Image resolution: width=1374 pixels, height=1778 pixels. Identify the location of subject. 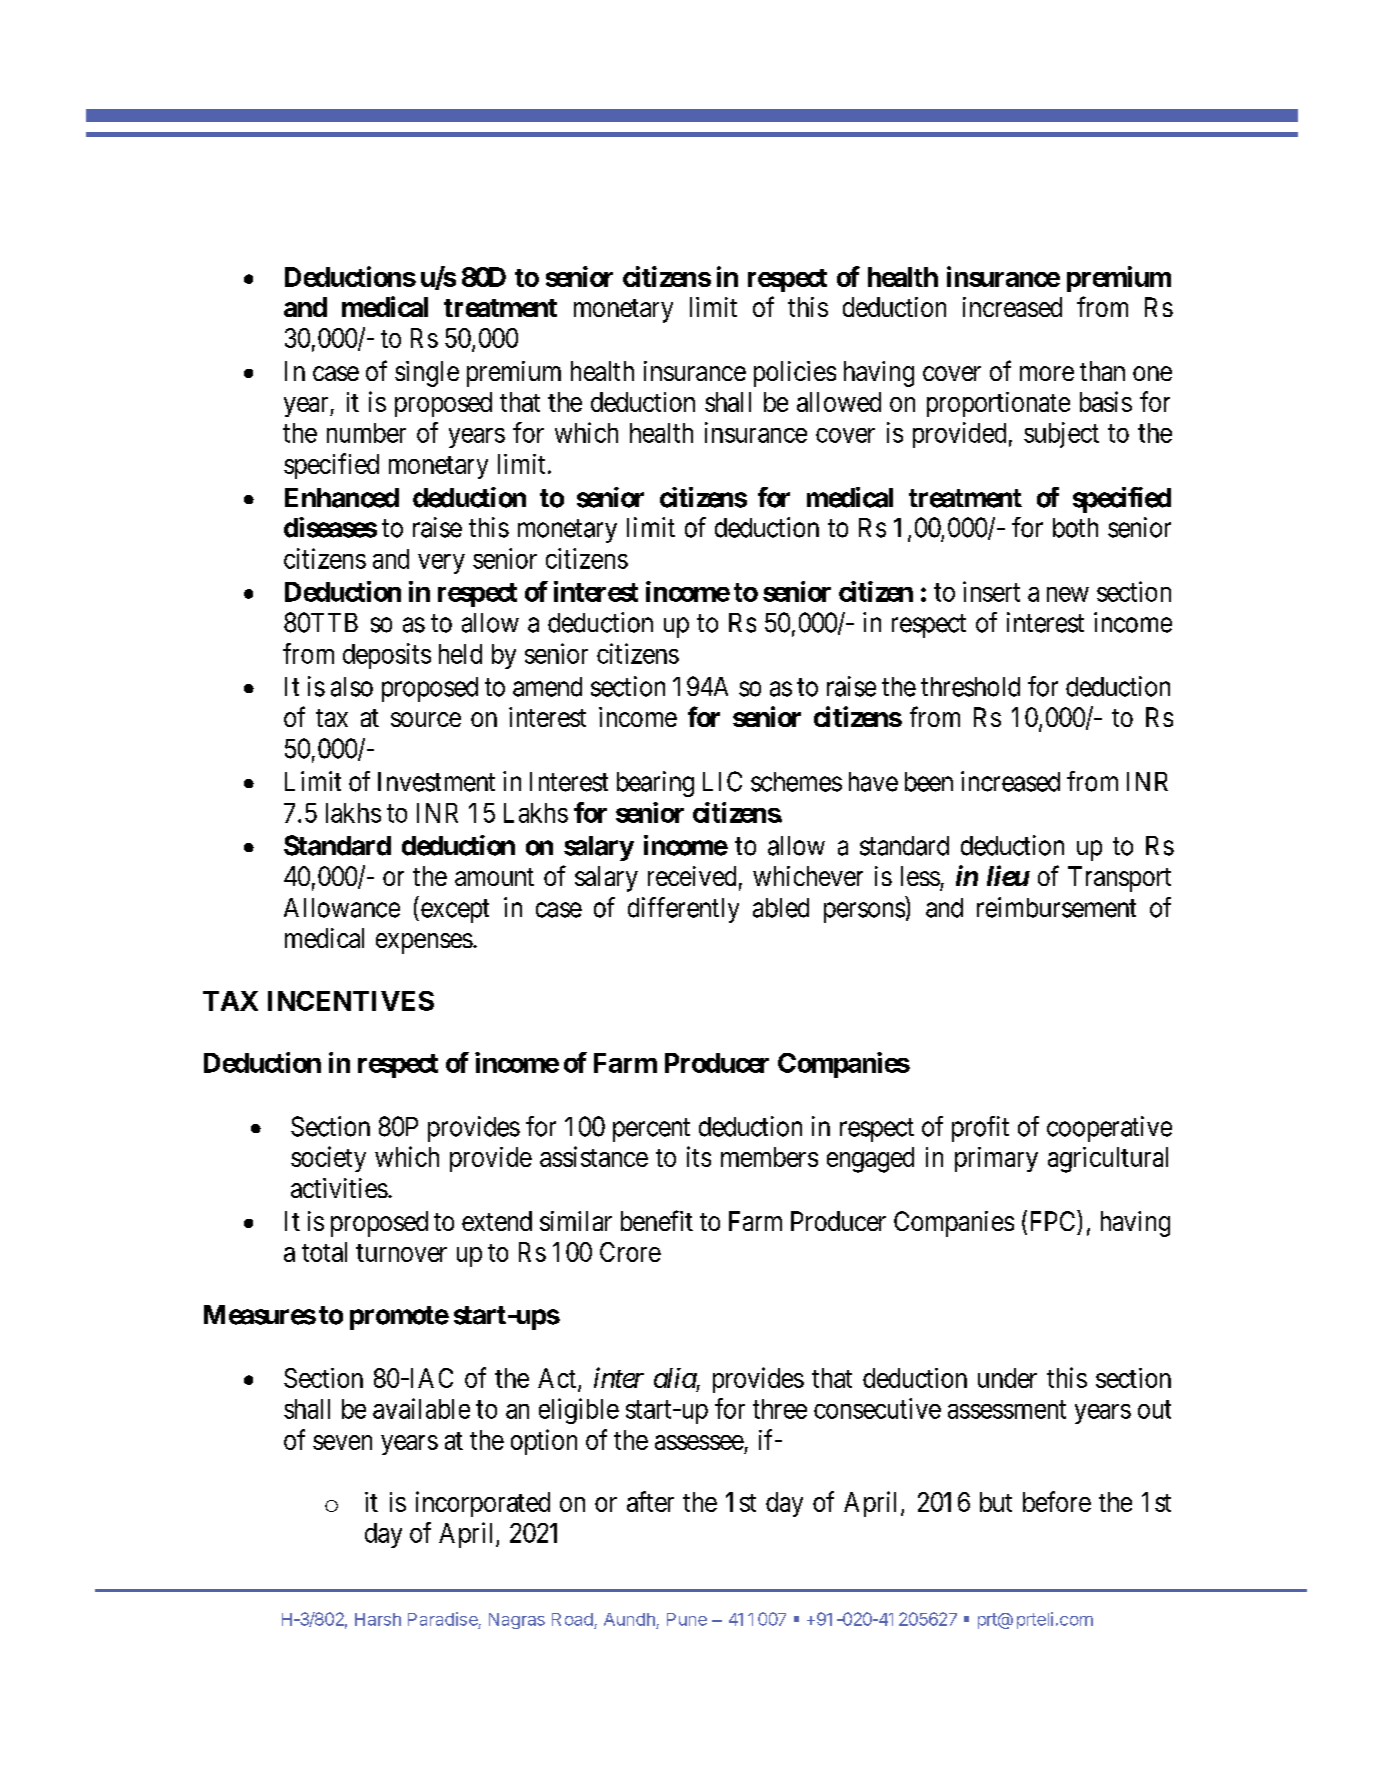
(1061, 435).
